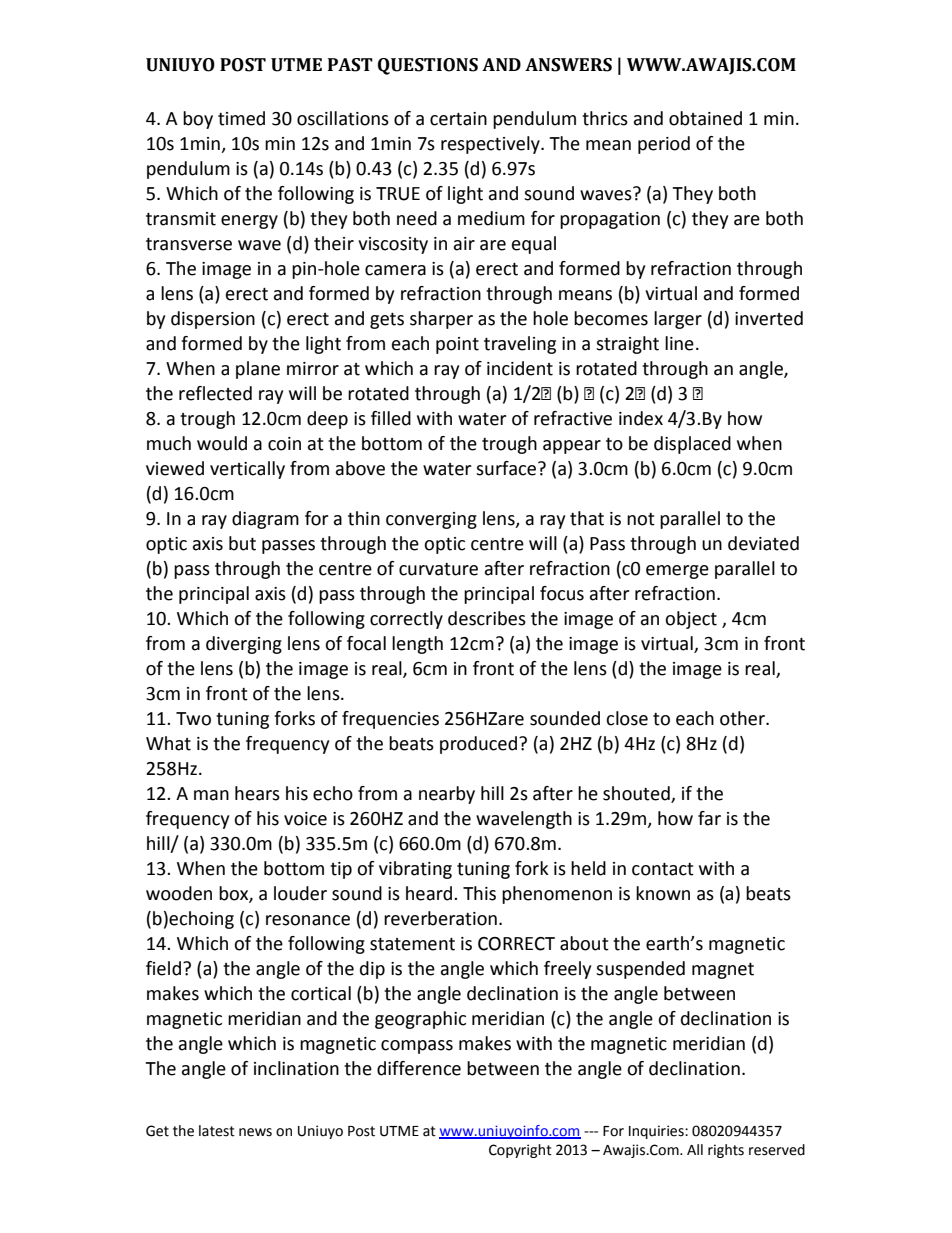  What do you see at coordinates (255, 1132) in the screenshot?
I see `news` at bounding box center [255, 1132].
